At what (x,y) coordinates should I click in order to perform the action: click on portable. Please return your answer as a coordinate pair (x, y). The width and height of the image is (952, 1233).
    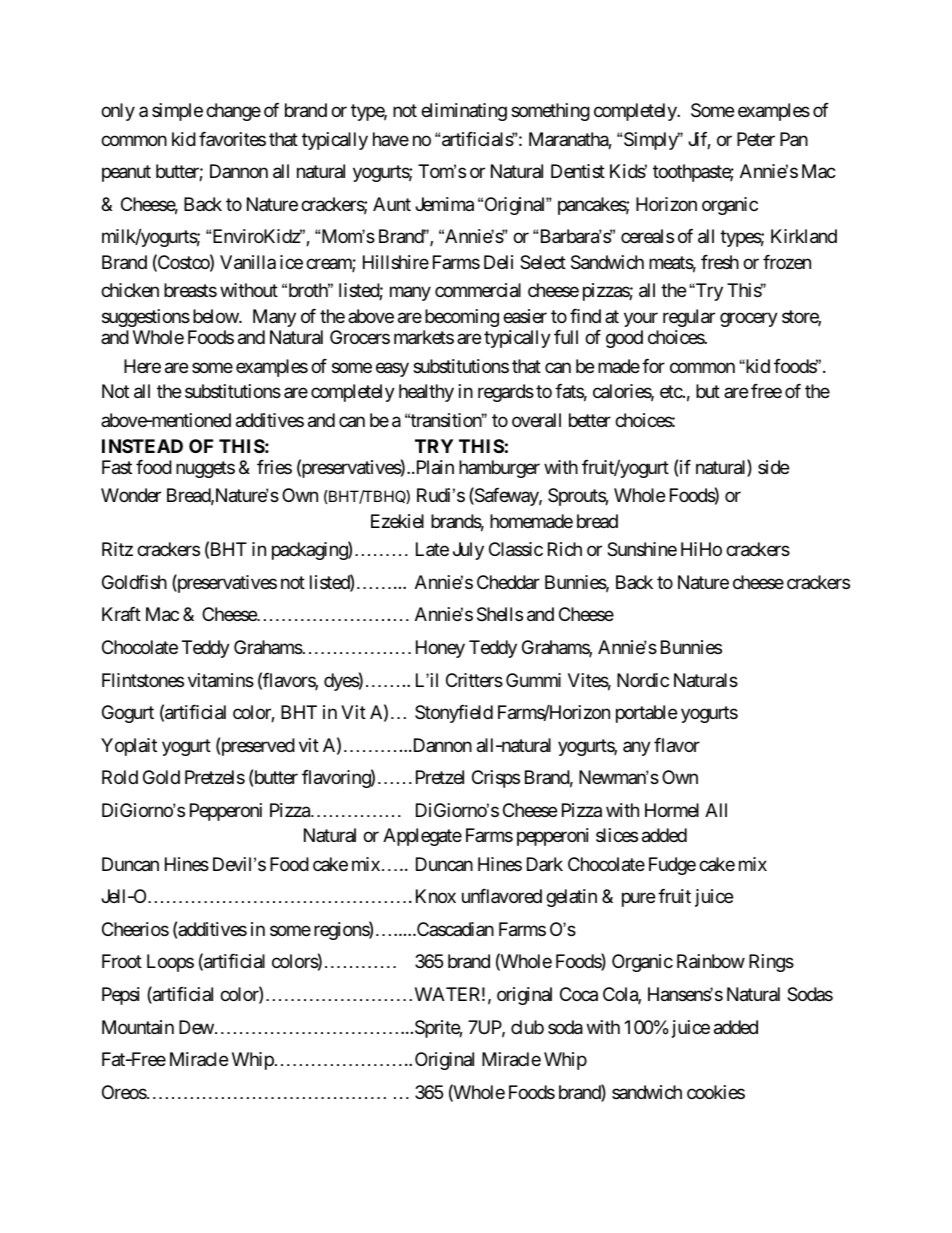
    Looking at the image, I should click on (646, 714).
